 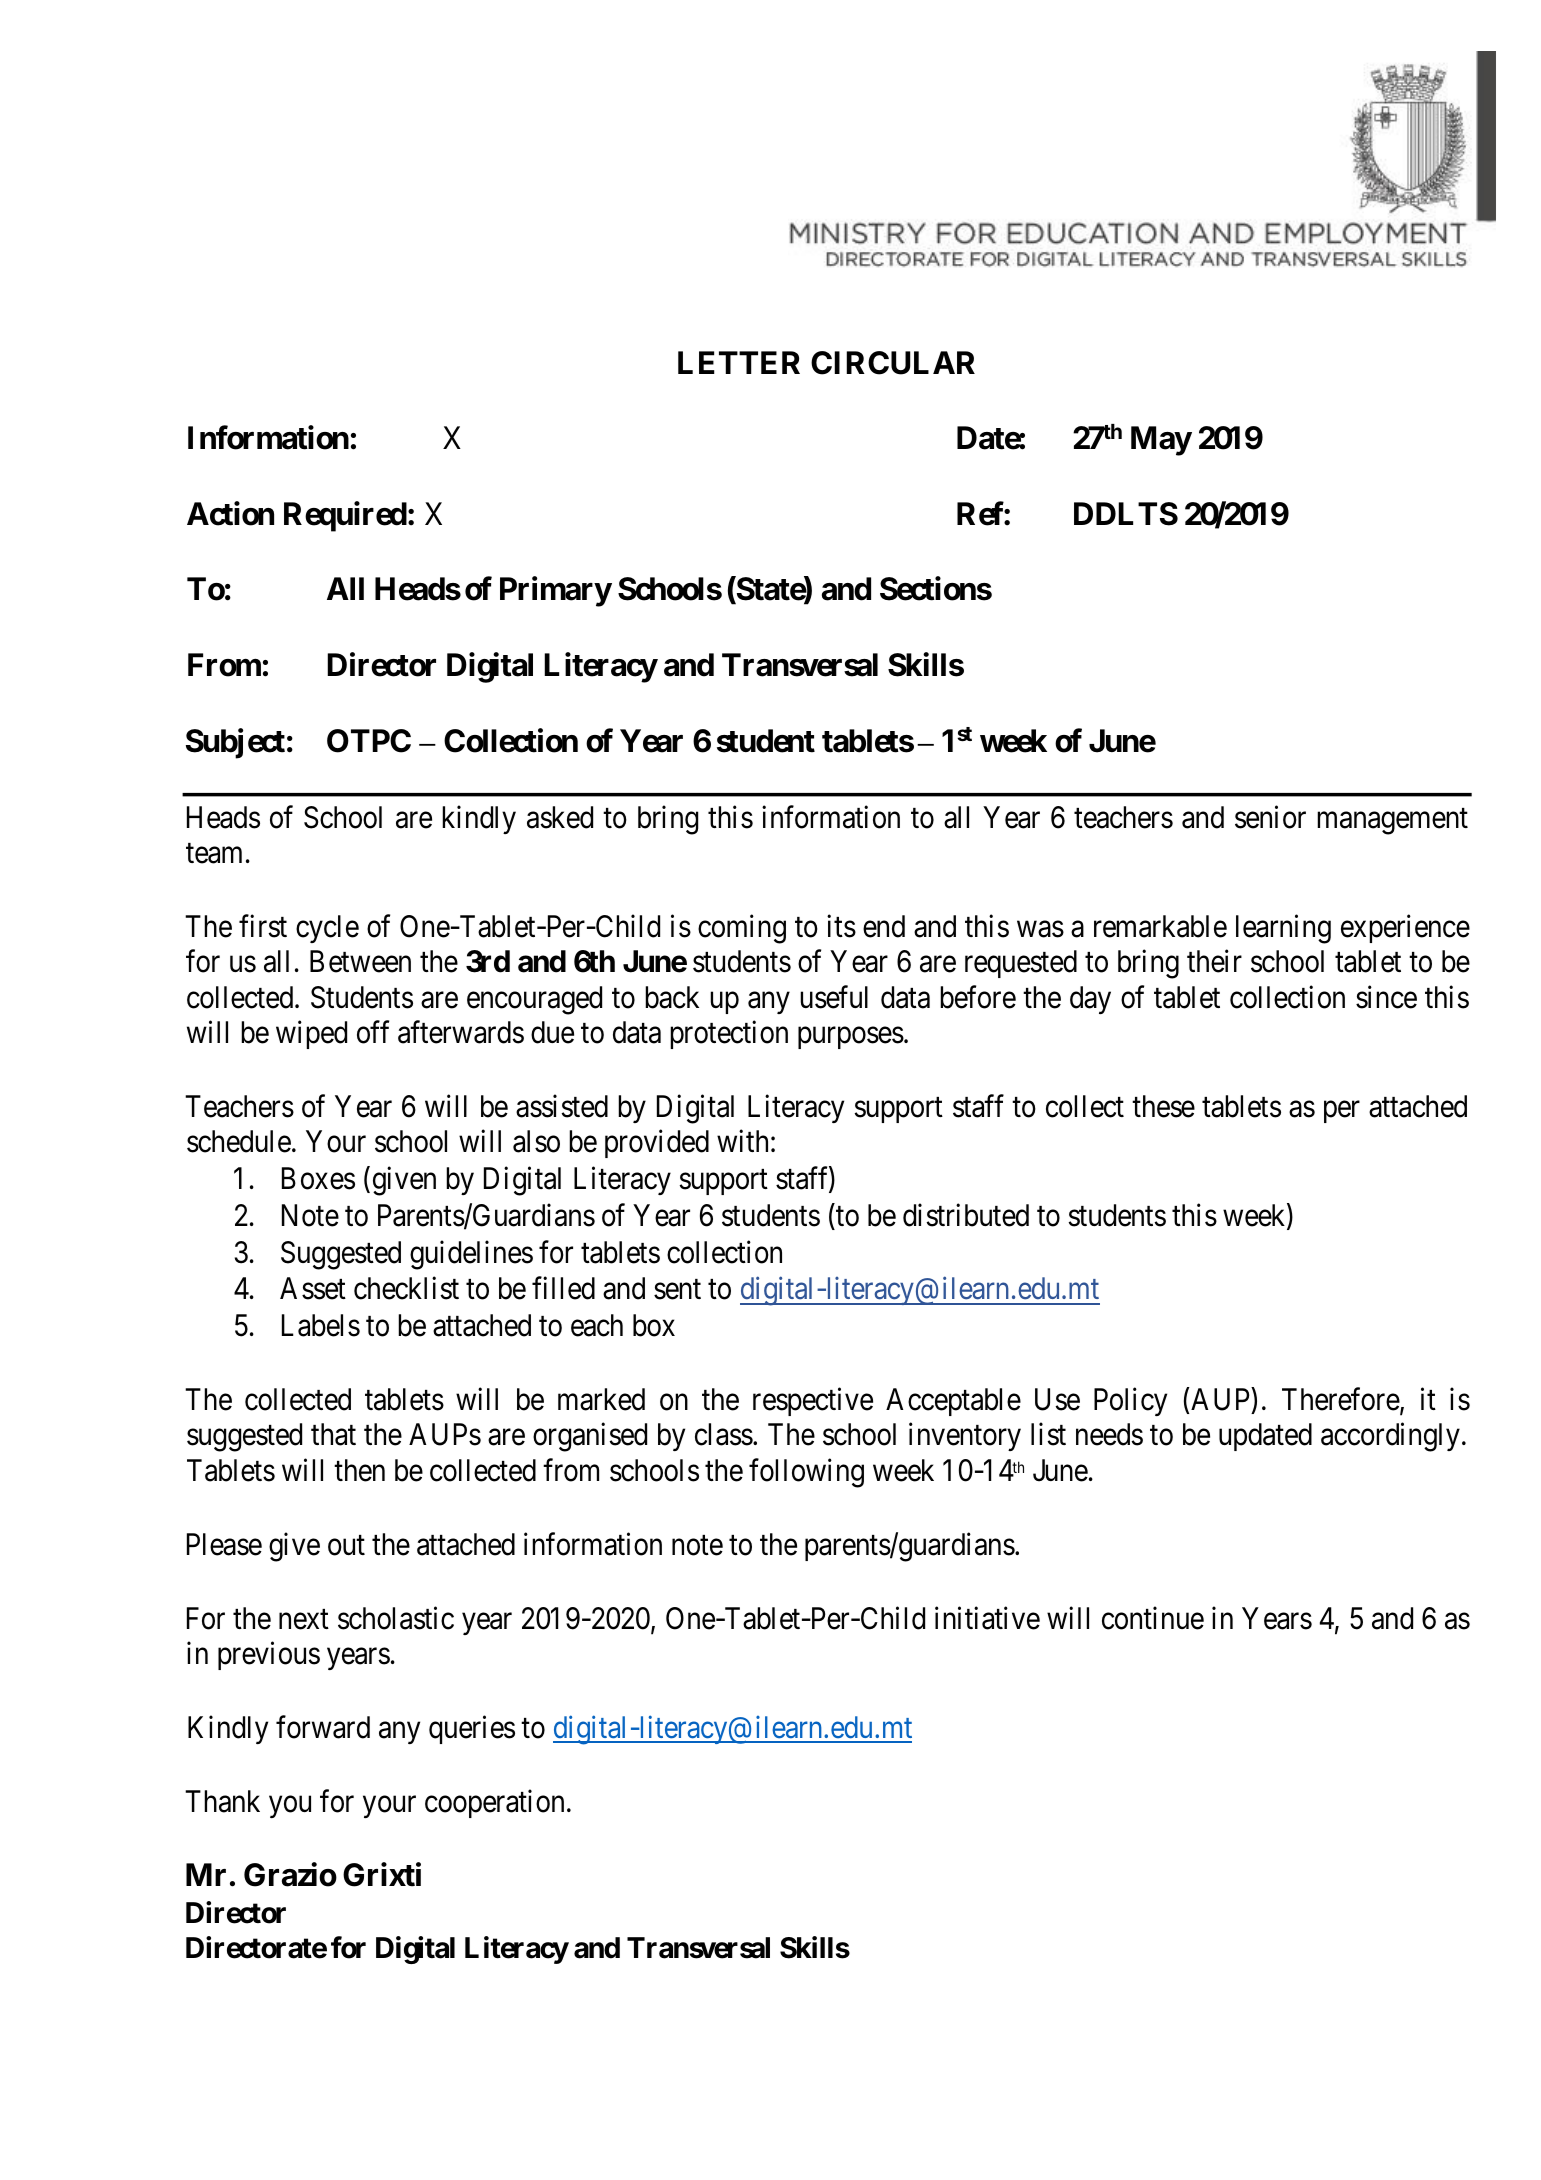 I want to click on initiative, so click(x=987, y=1618).
